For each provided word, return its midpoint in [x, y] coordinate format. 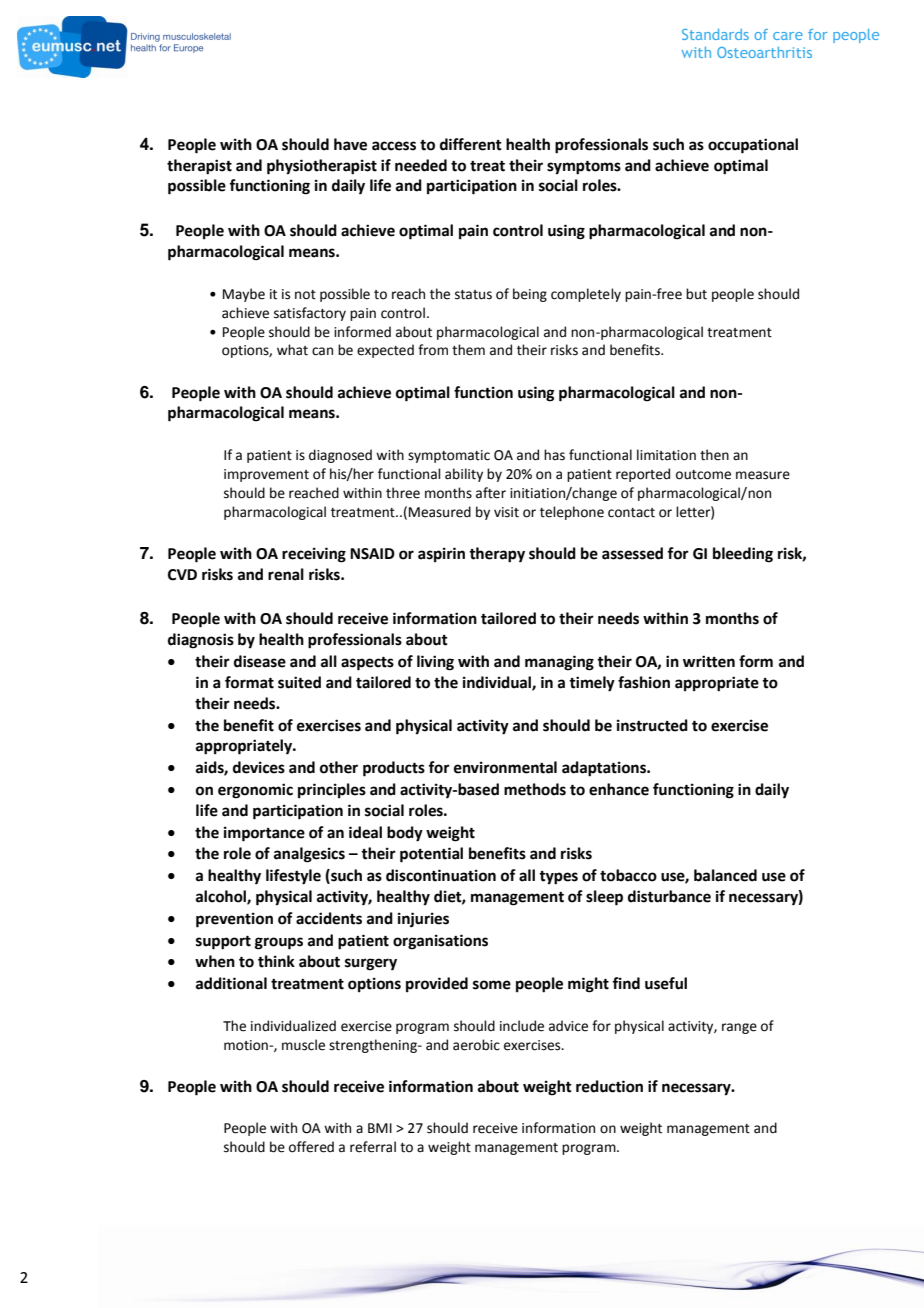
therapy [497, 555]
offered [311, 1147]
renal [286, 574]
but [696, 294]
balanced [725, 875]
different [471, 144]
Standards [715, 34]
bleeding [743, 555]
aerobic [476, 1045]
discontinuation [441, 875]
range [739, 1028]
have [350, 144]
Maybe [244, 295]
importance [264, 834]
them [468, 350]
